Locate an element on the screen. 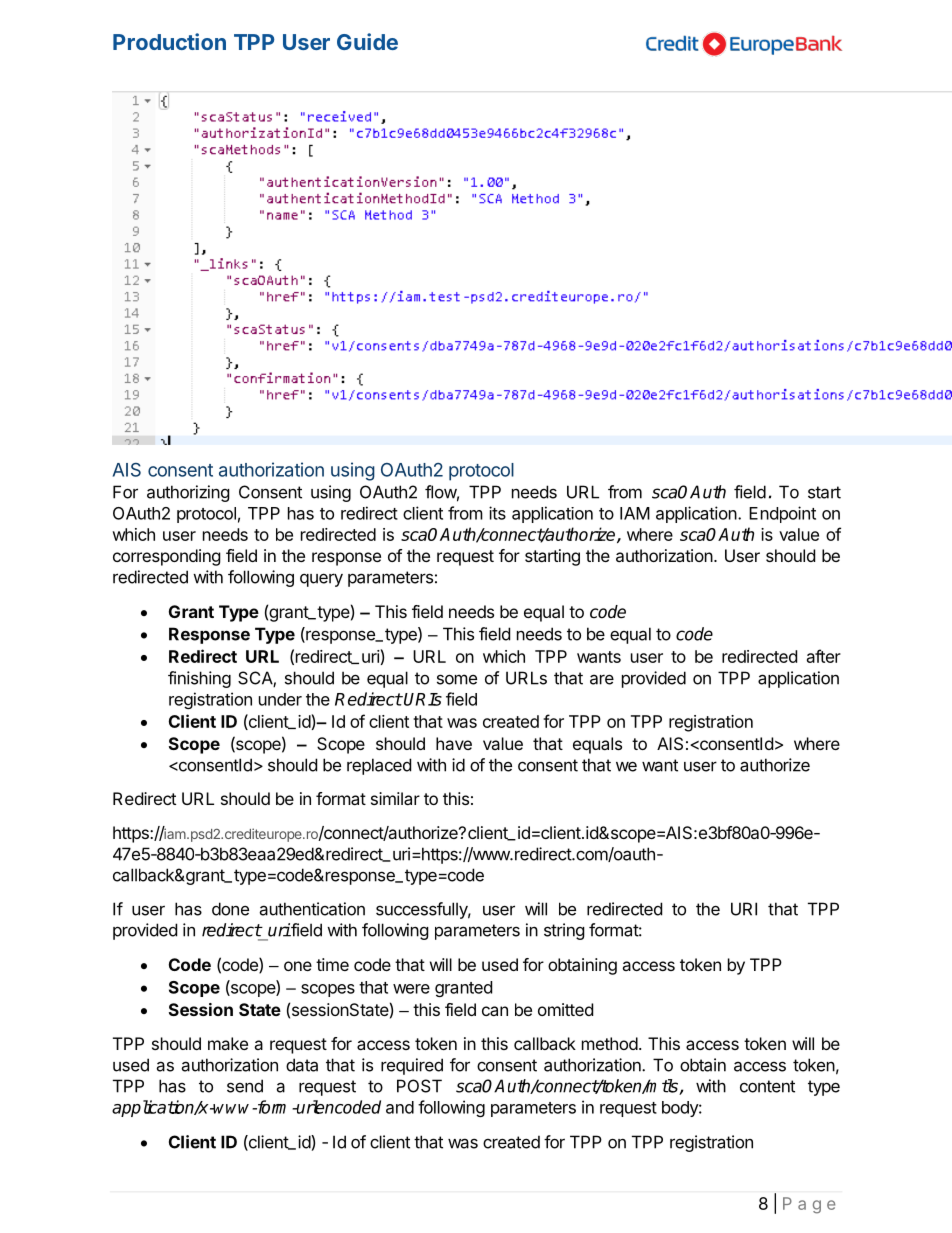 This screenshot has width=952, height=1233. send is located at coordinates (245, 1086).
